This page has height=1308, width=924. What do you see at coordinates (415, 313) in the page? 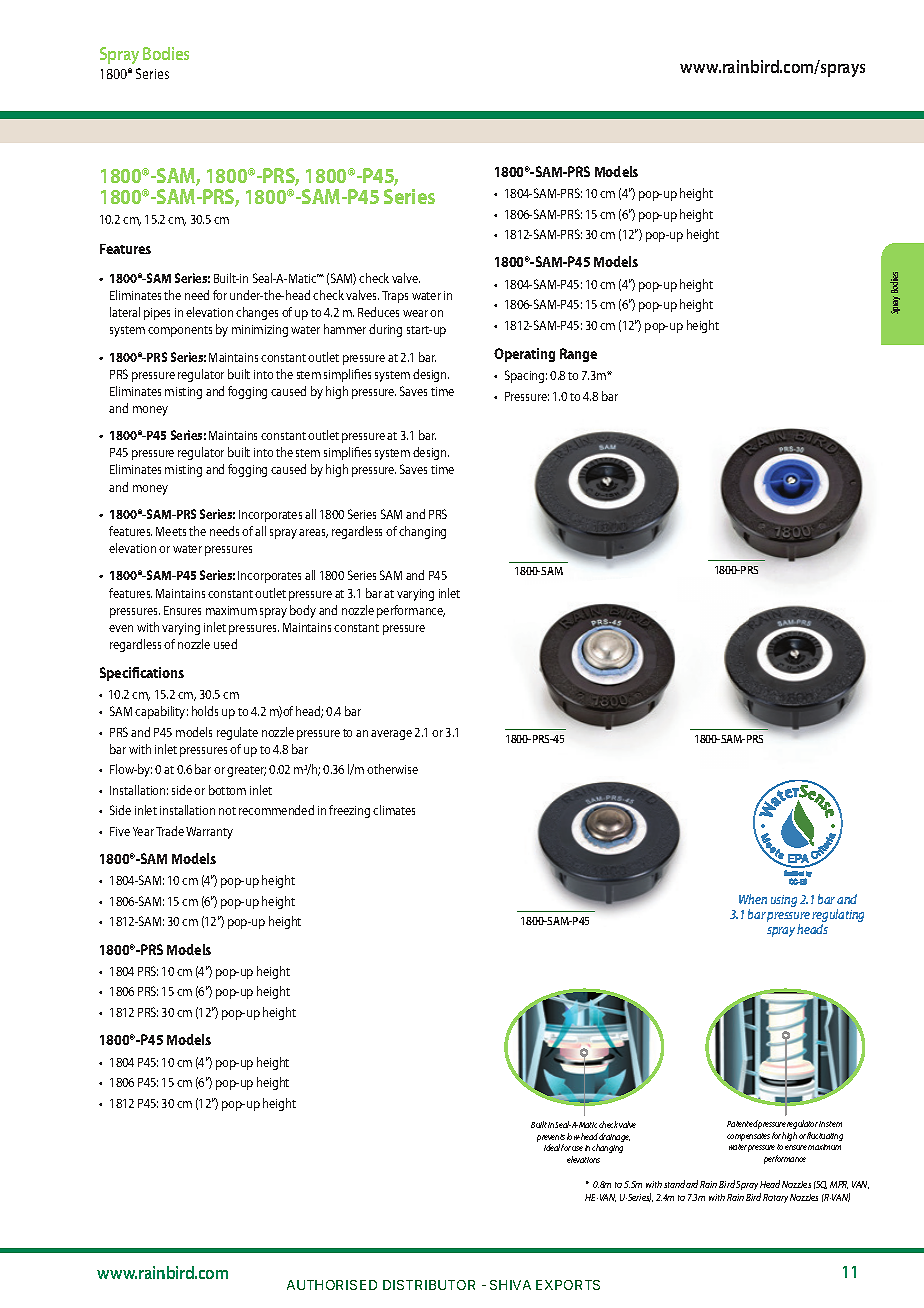
I see `wear` at bounding box center [415, 313].
